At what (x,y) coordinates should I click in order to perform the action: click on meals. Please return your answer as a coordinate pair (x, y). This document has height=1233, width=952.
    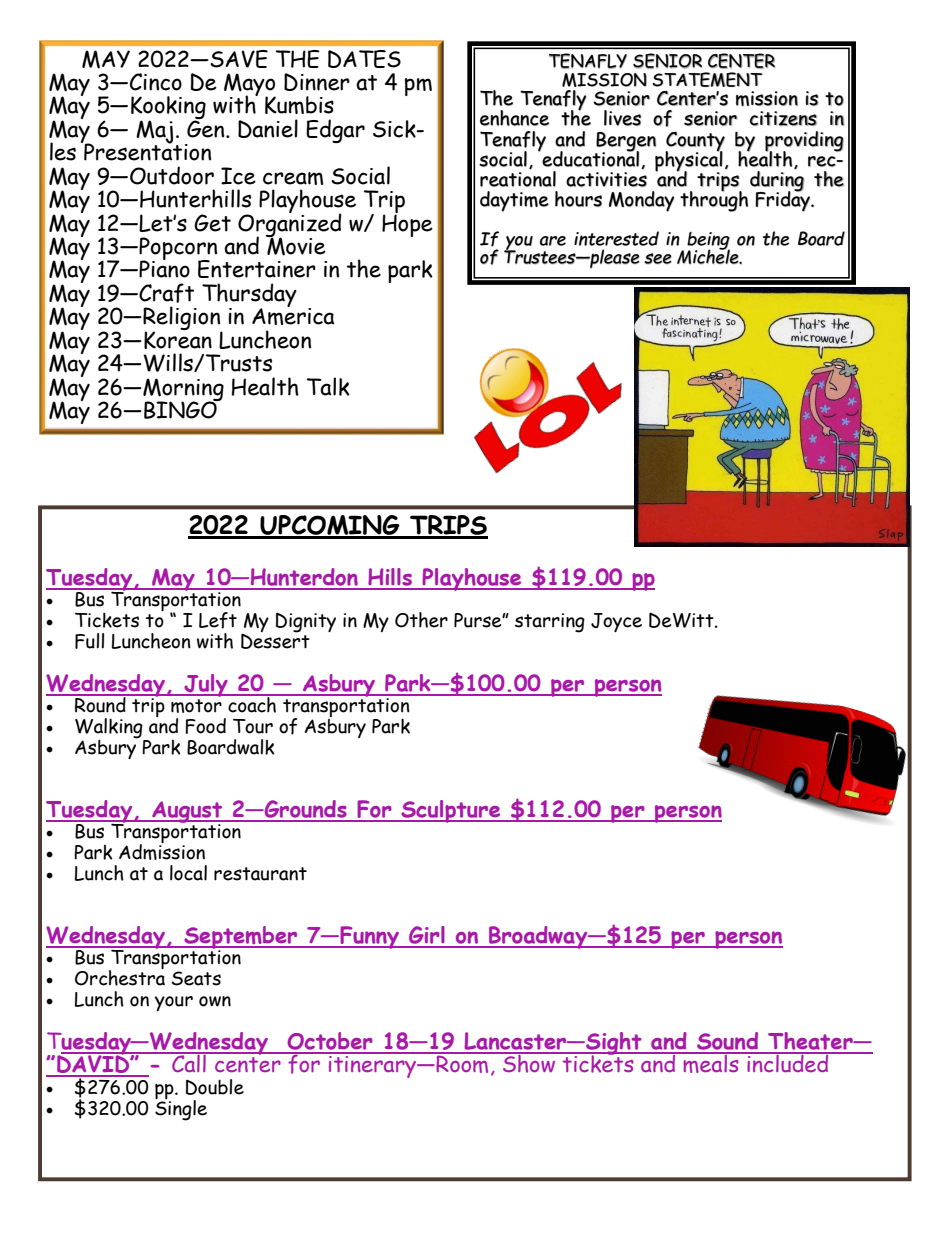
    Looking at the image, I should click on (711, 1062).
